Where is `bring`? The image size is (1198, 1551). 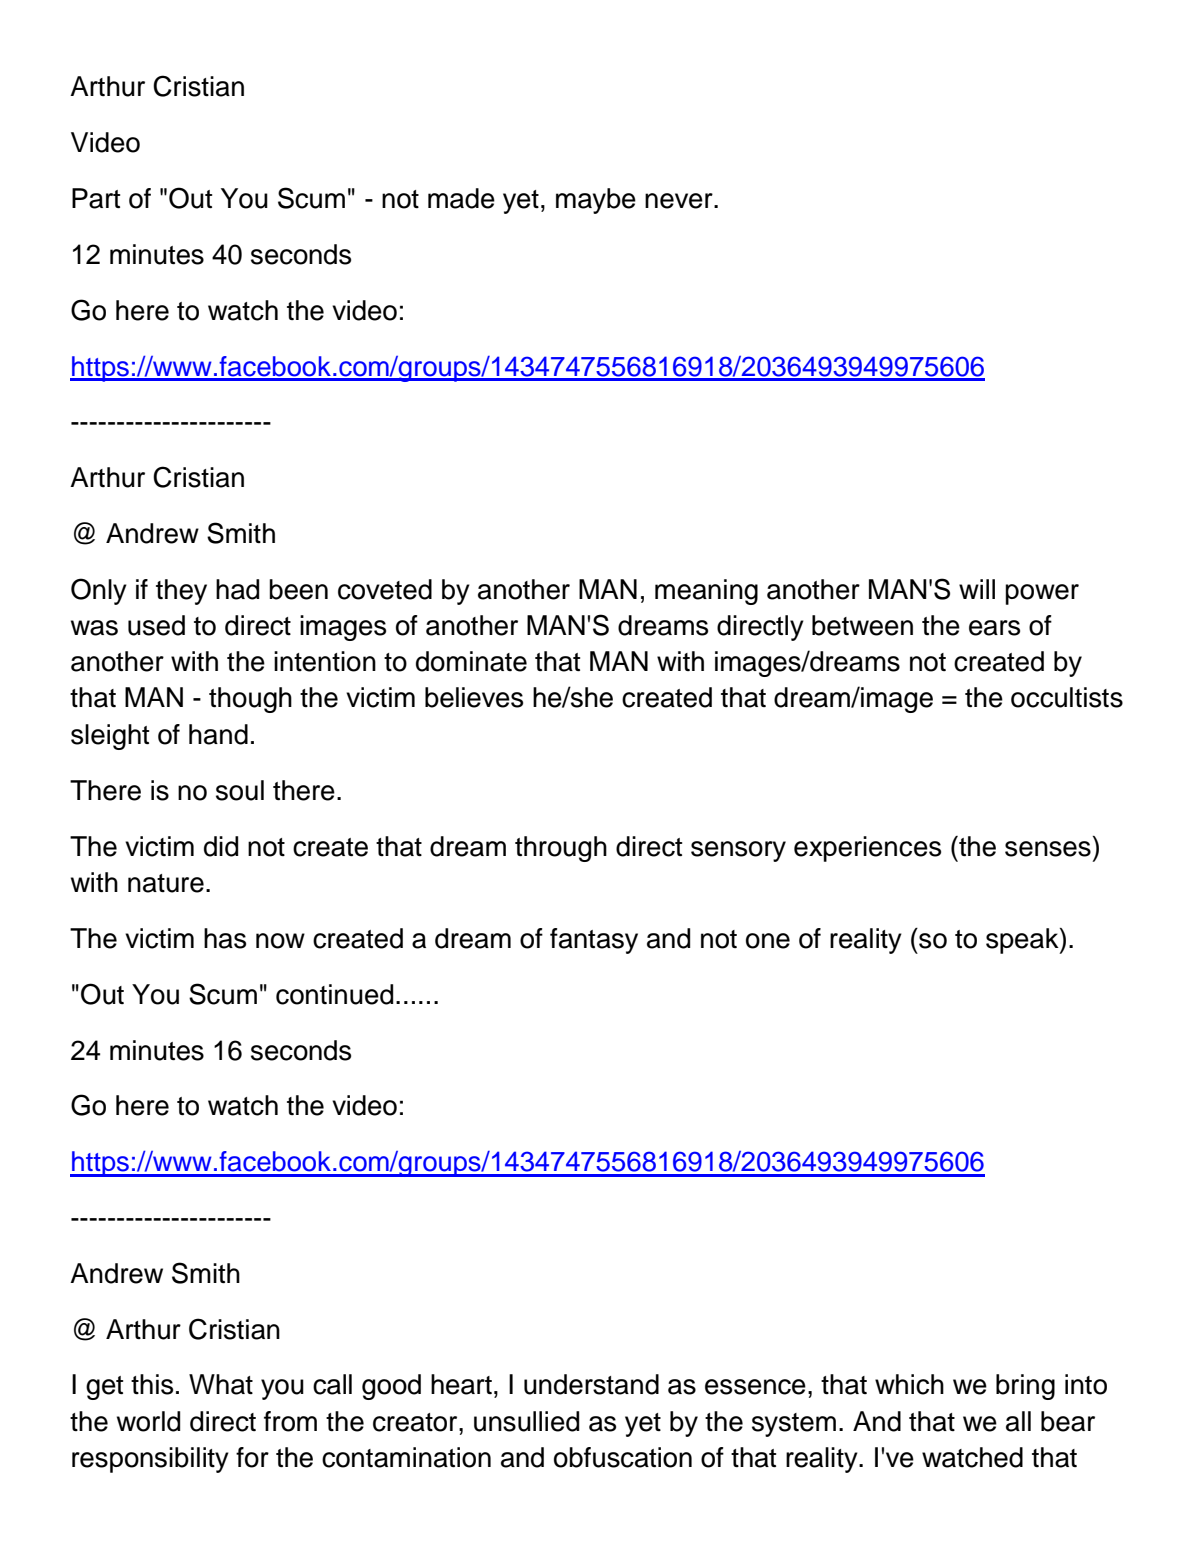
bring is located at coordinates (1025, 1387).
